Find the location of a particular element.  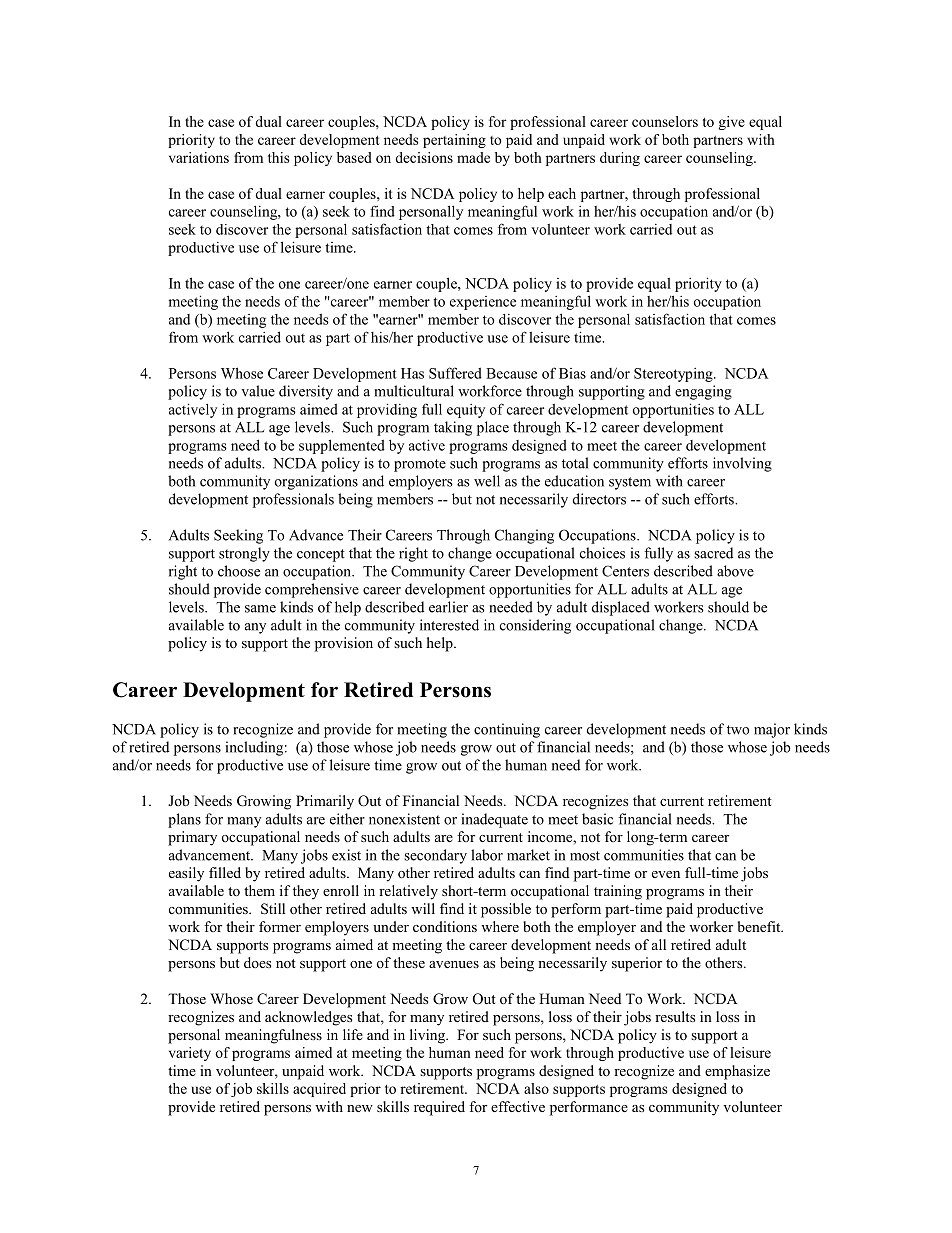

interested is located at coordinates (449, 625).
